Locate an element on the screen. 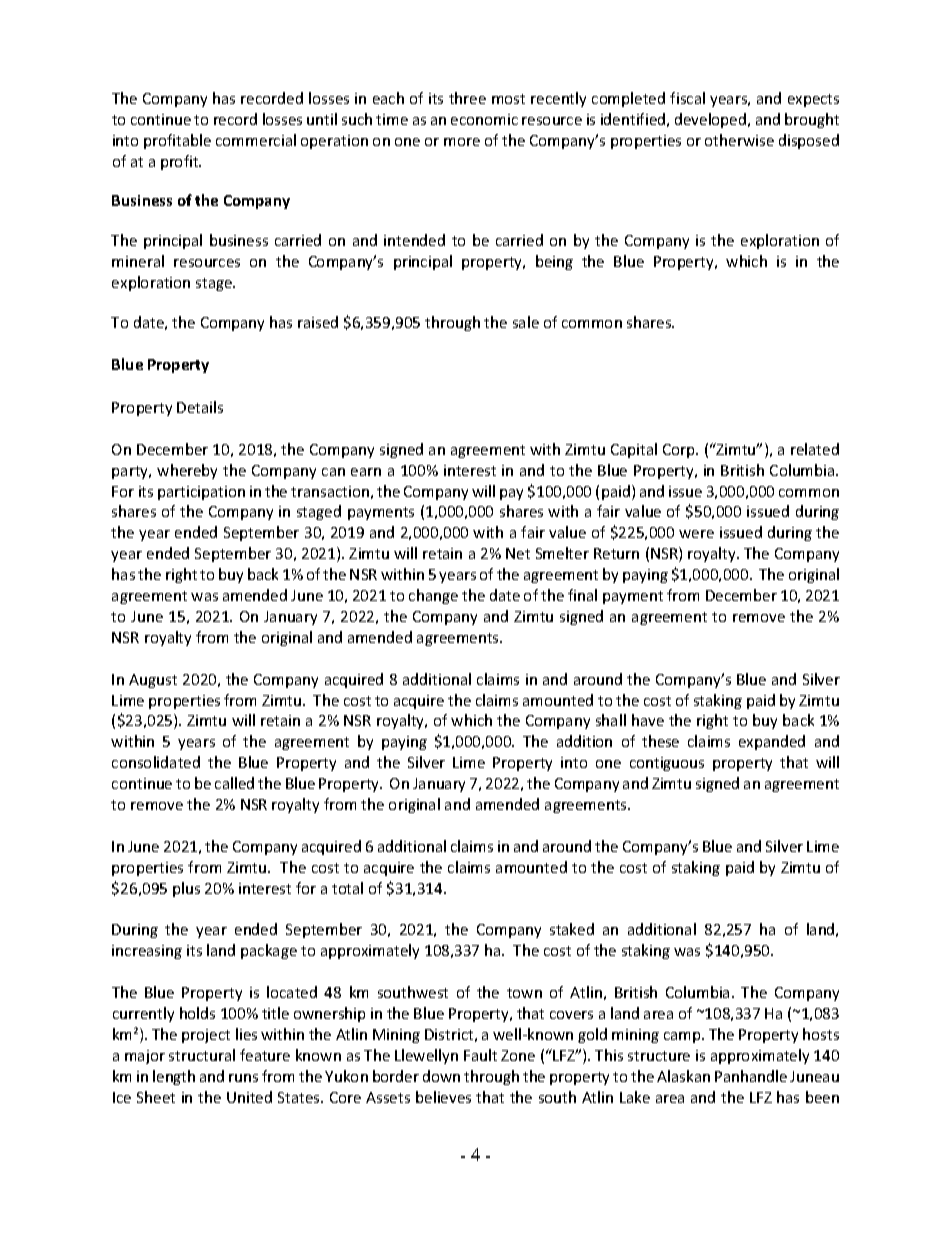 The image size is (952, 1233). August is located at coordinates (153, 681).
